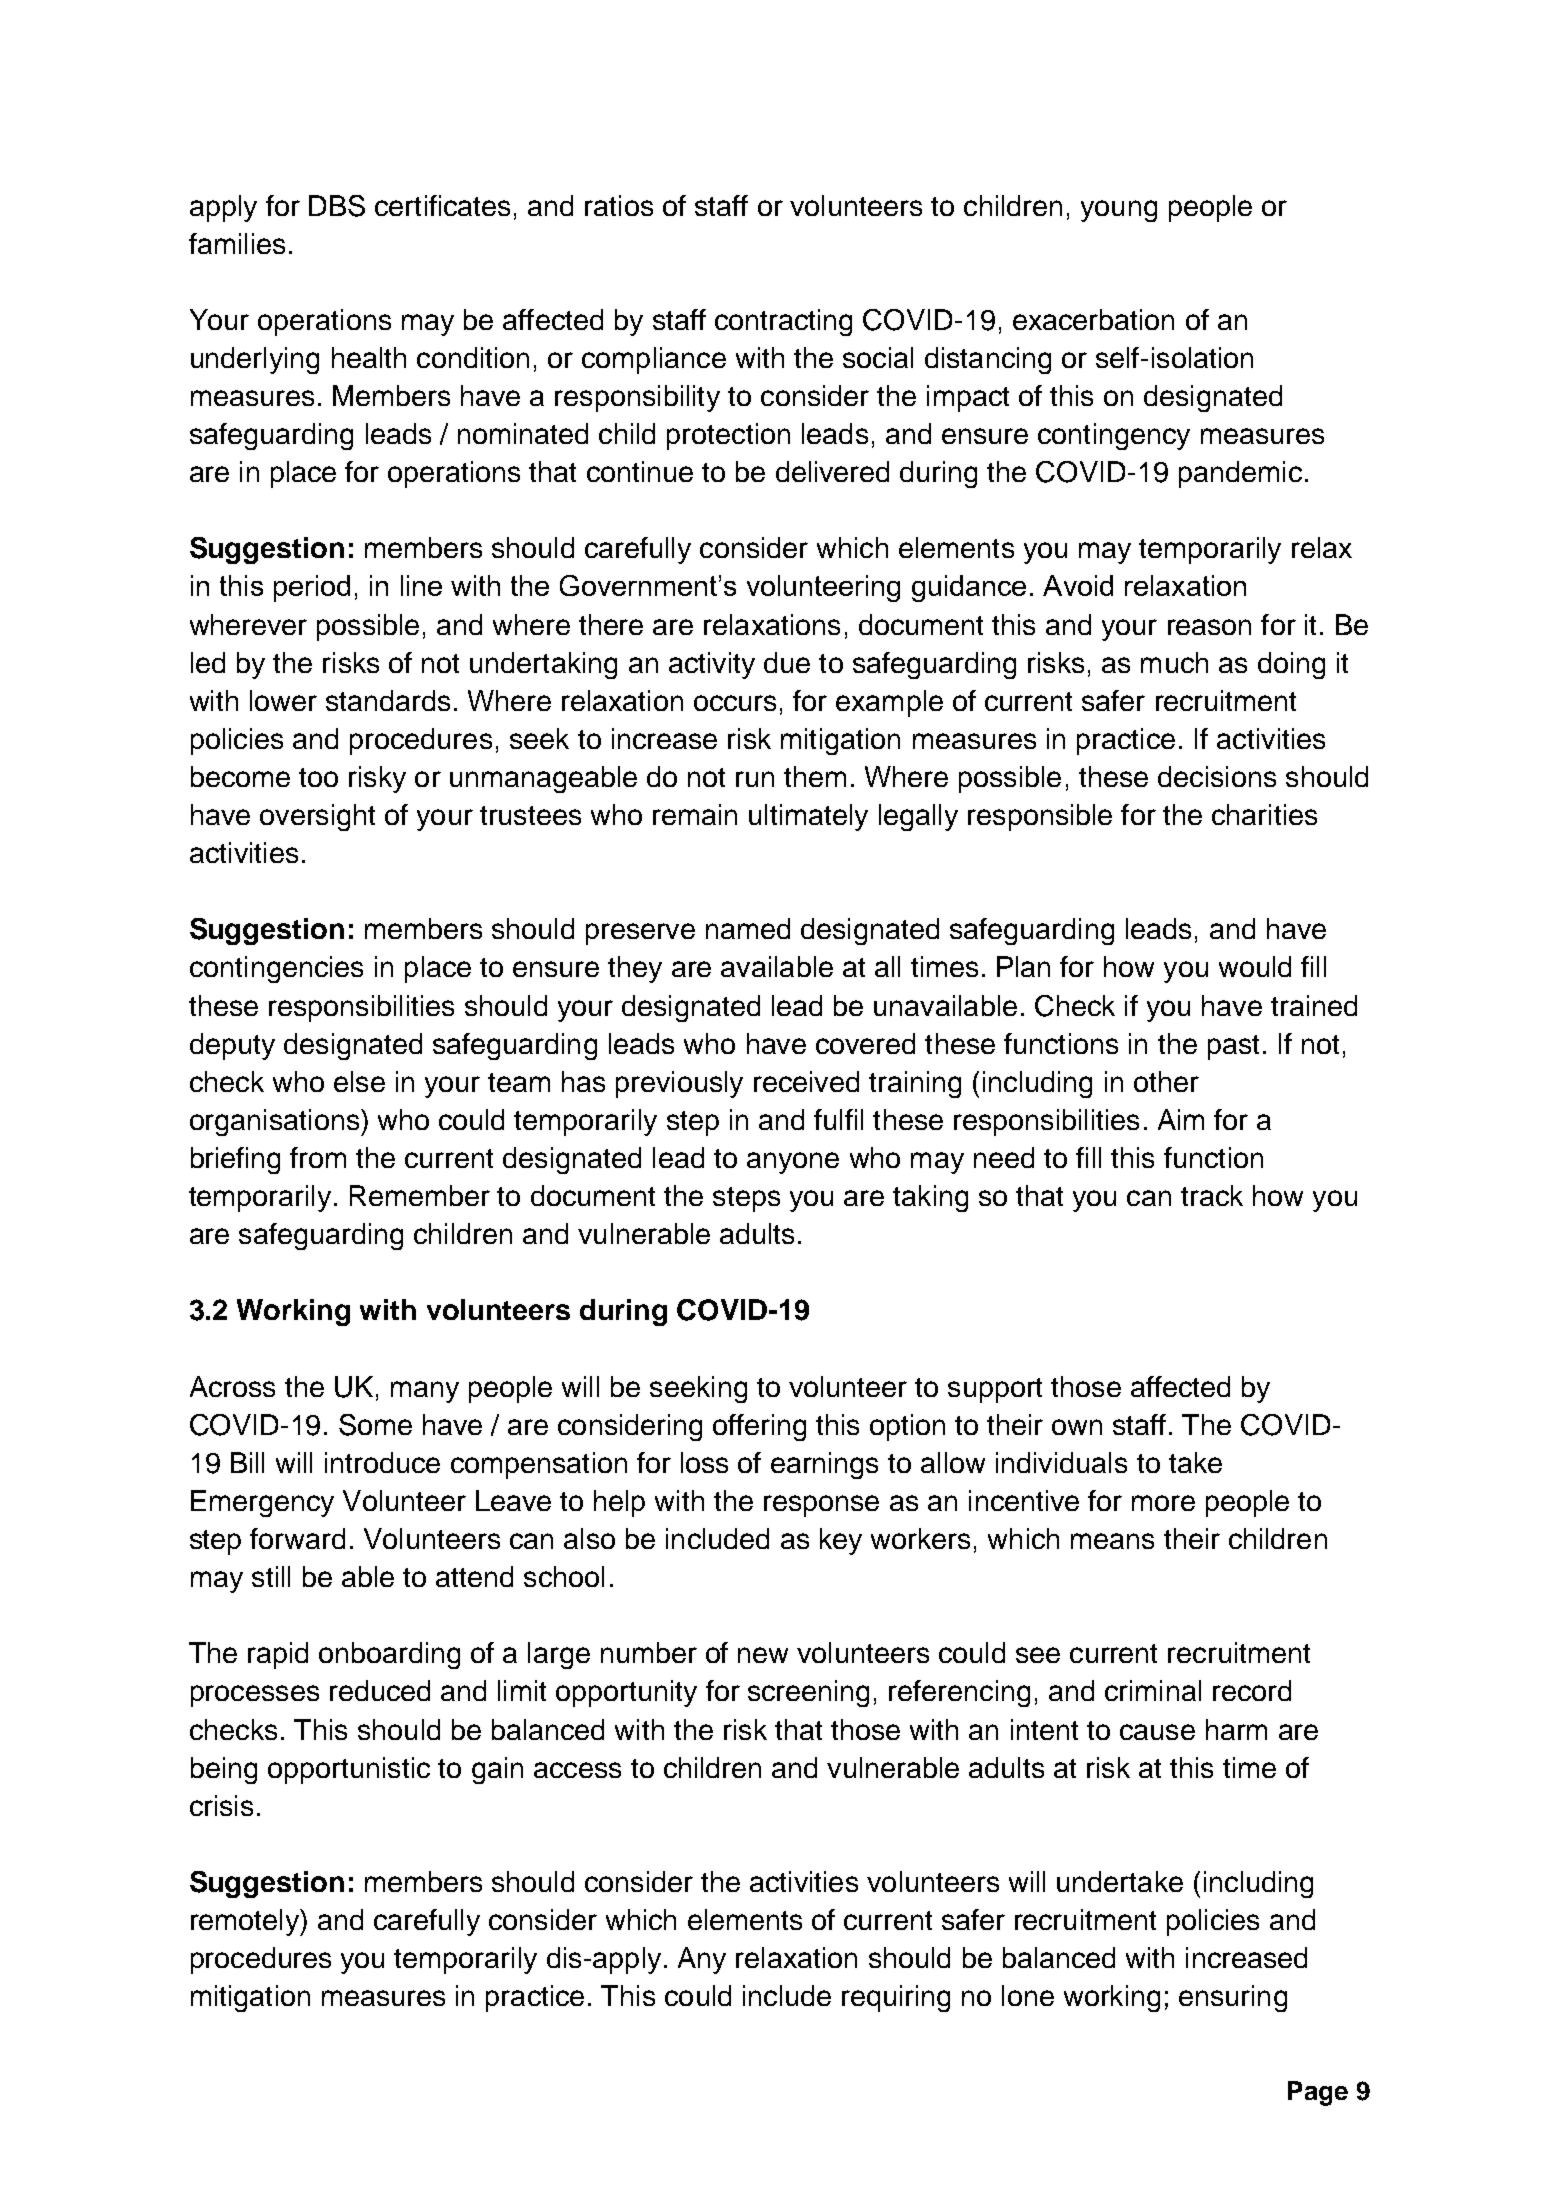  What do you see at coordinates (1119, 211) in the screenshot?
I see `young` at bounding box center [1119, 211].
